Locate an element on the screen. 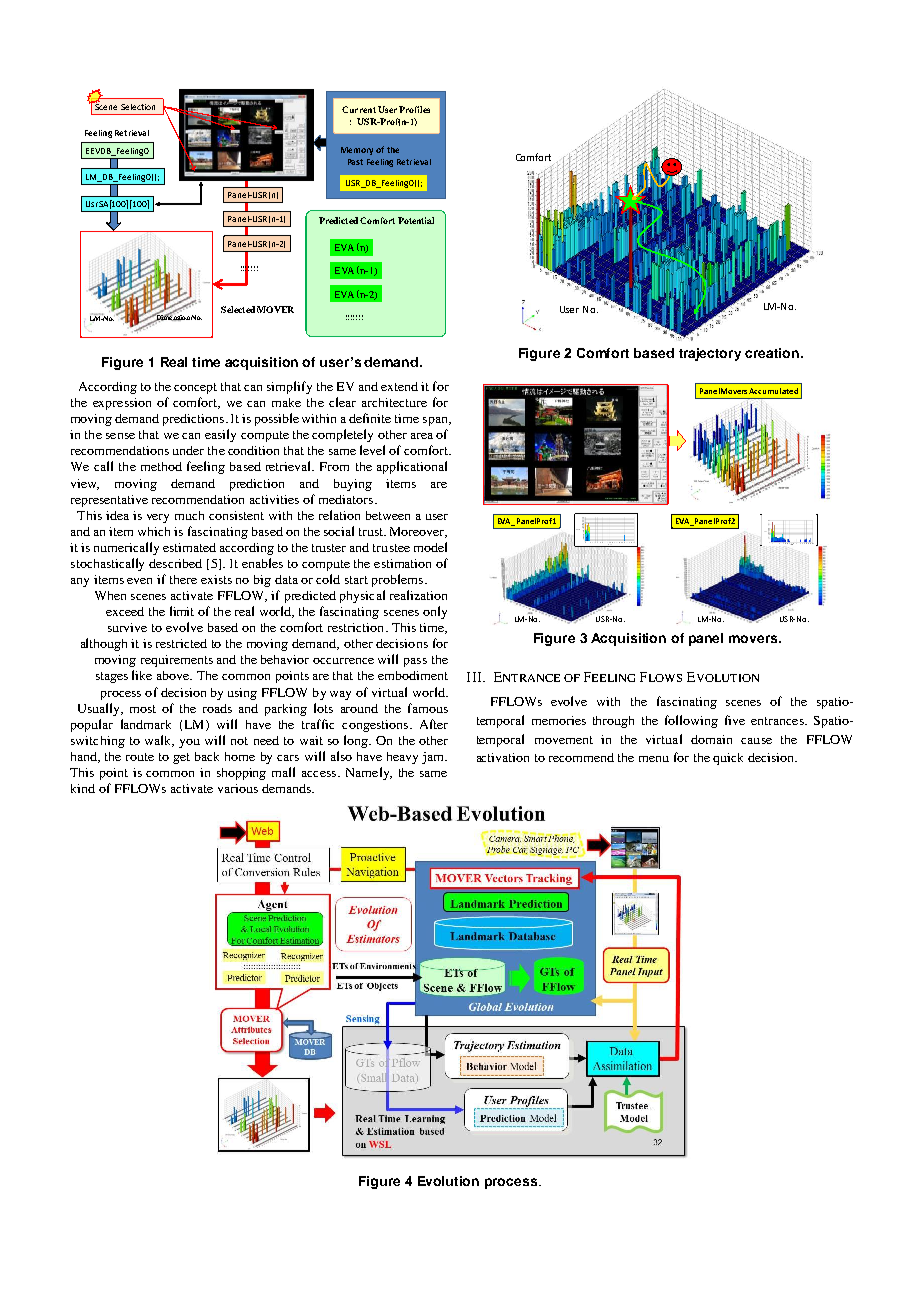 The height and width of the screenshot is (1308, 924). model is located at coordinates (430, 547).
